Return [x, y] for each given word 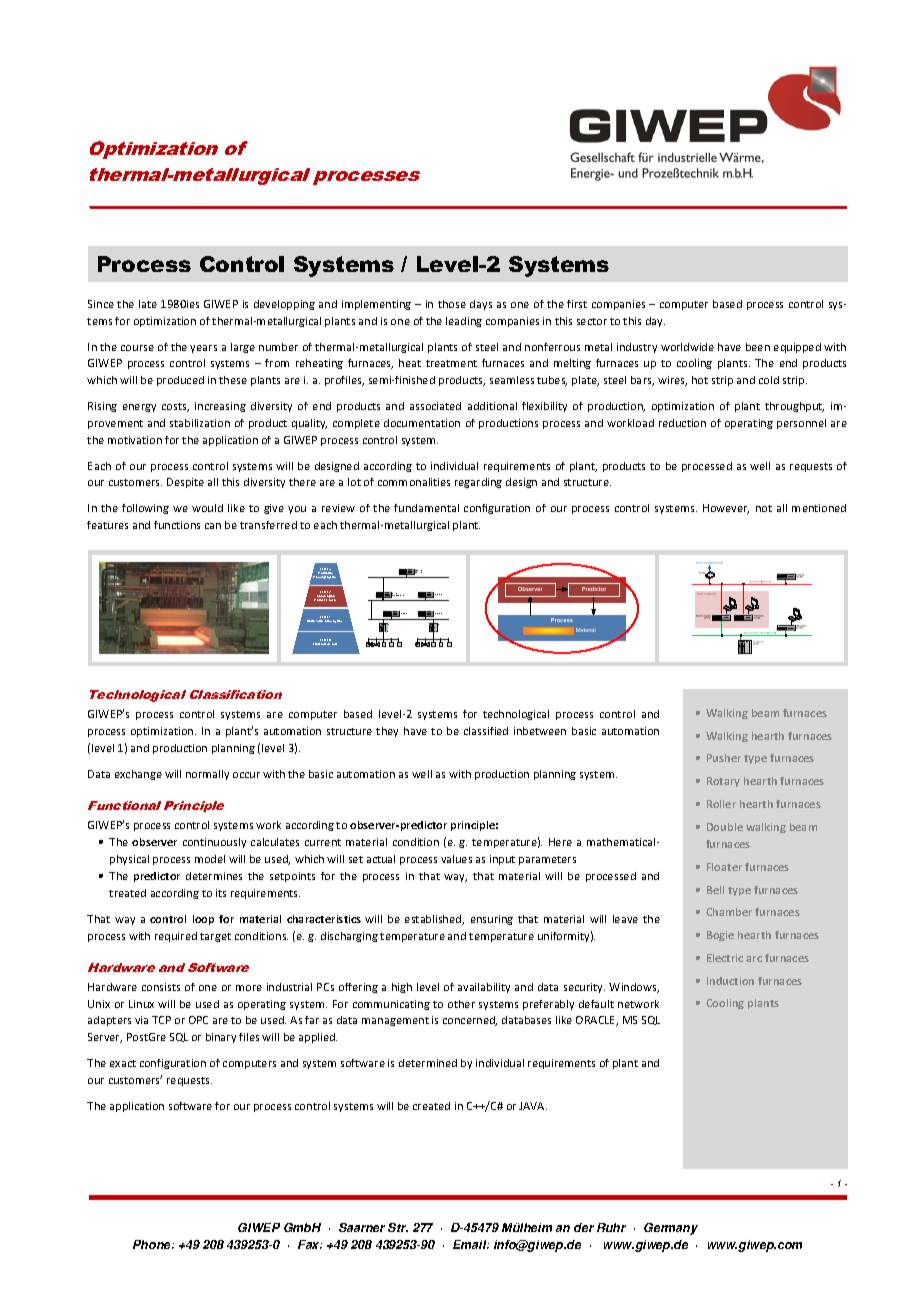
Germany [671, 1229]
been [758, 347]
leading [464, 322]
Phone [153, 1244]
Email [471, 1244]
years [203, 349]
